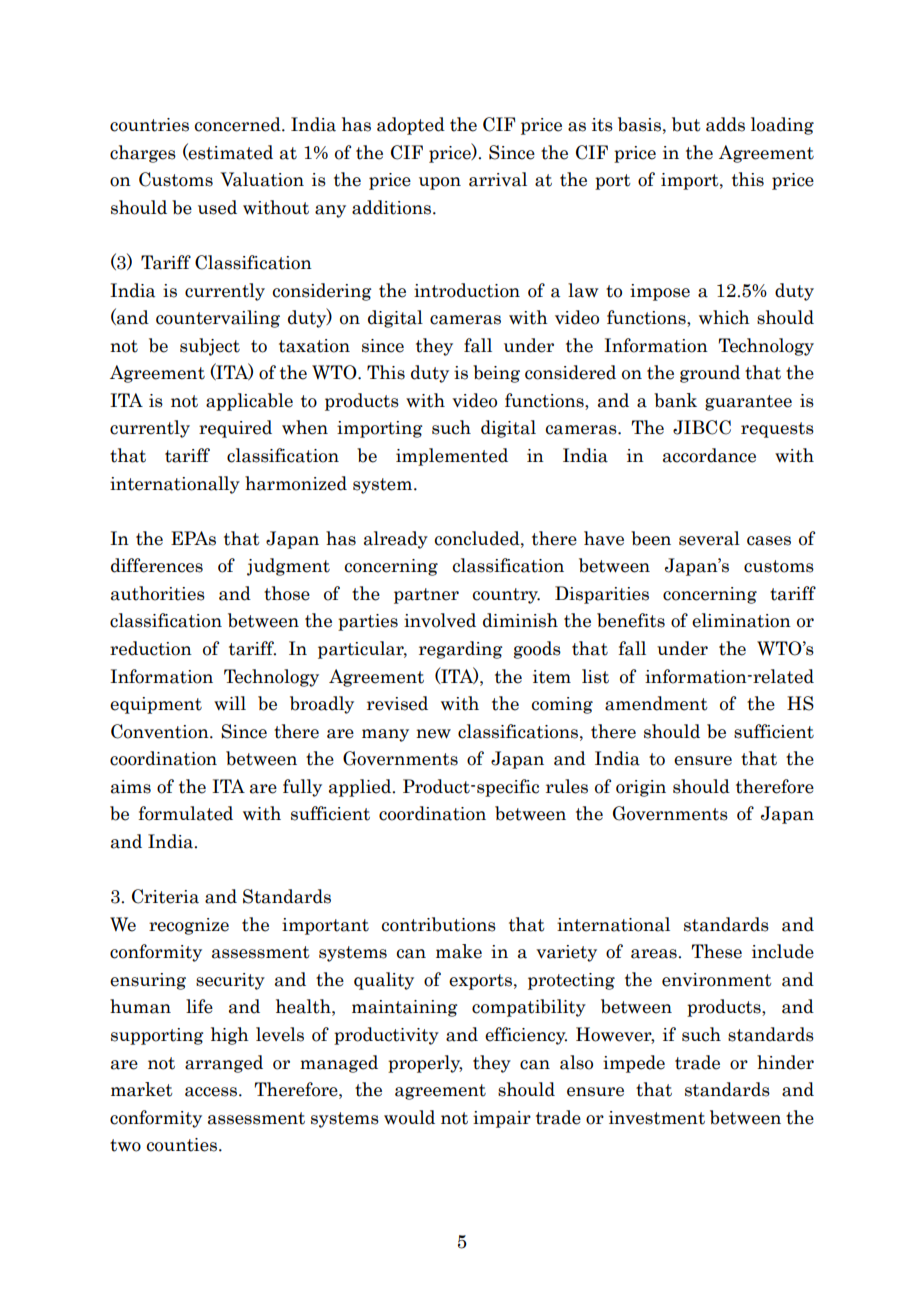 The image size is (924, 1308). Describe the element at coordinates (725, 124) in the screenshot. I see `adds` at that location.
